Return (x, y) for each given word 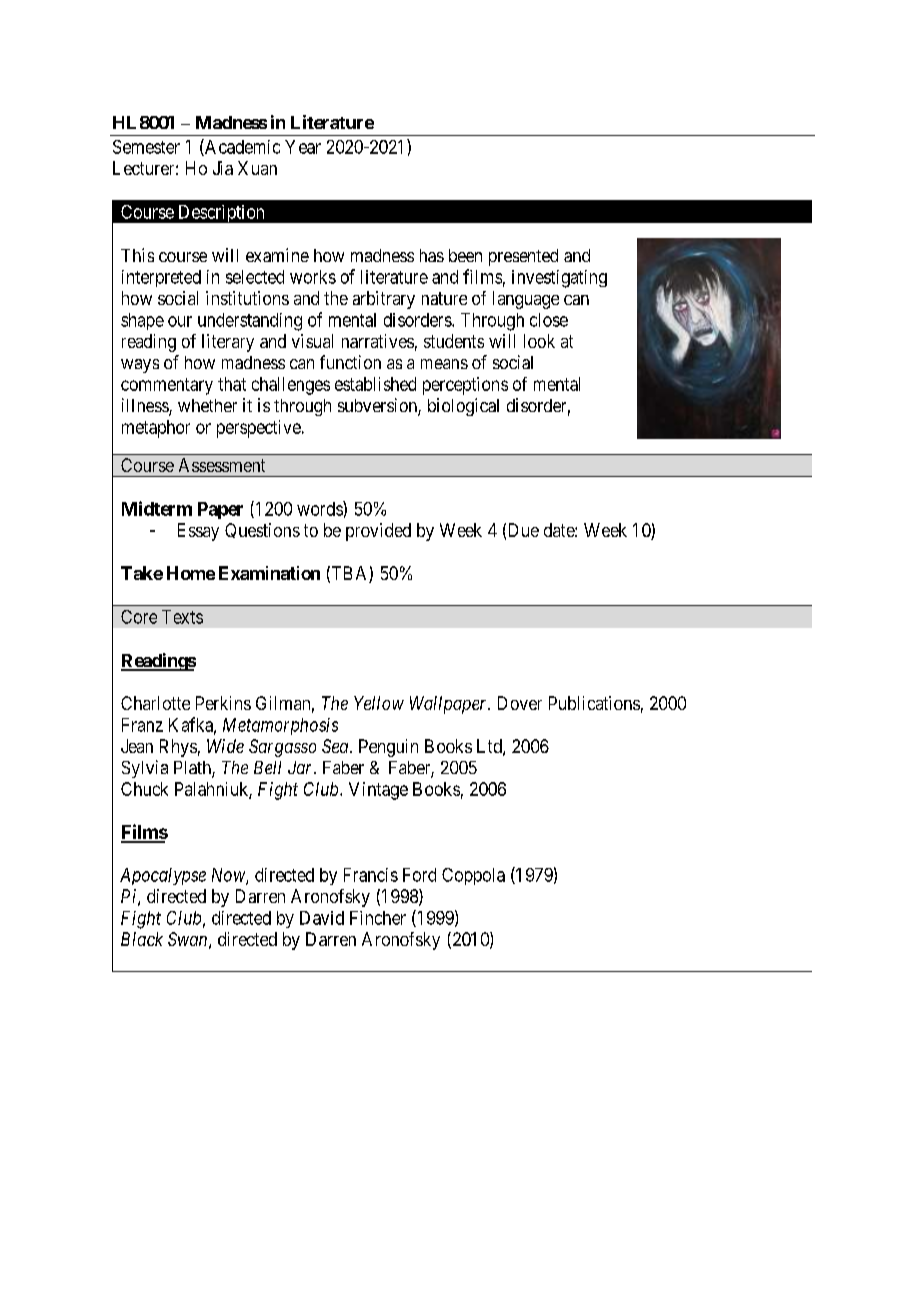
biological (463, 407)
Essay (198, 532)
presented (523, 257)
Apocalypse (163, 876)
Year (303, 147)
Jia (223, 168)
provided (378, 532)
